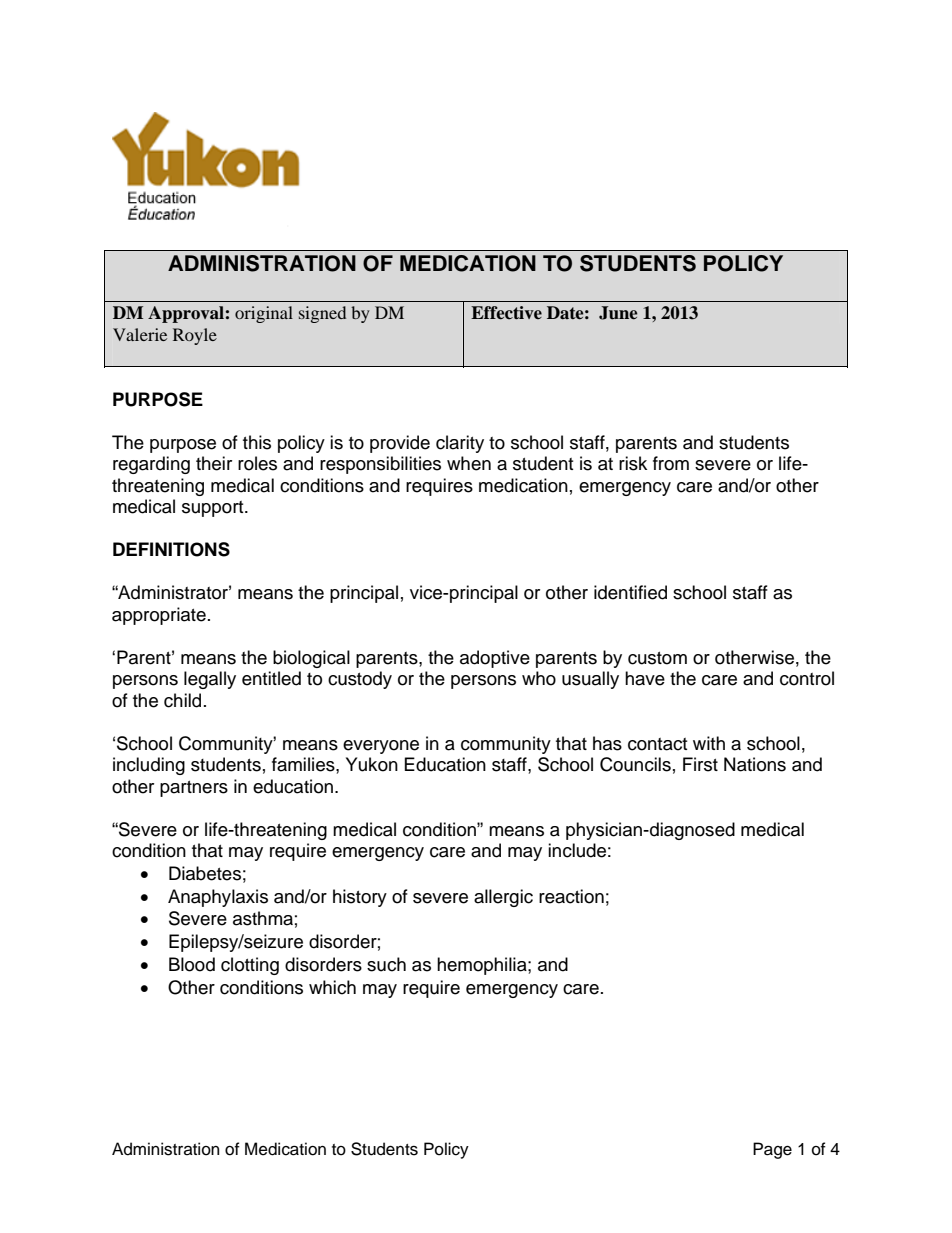  What do you see at coordinates (381, 747) in the document?
I see `everyone` at bounding box center [381, 747].
